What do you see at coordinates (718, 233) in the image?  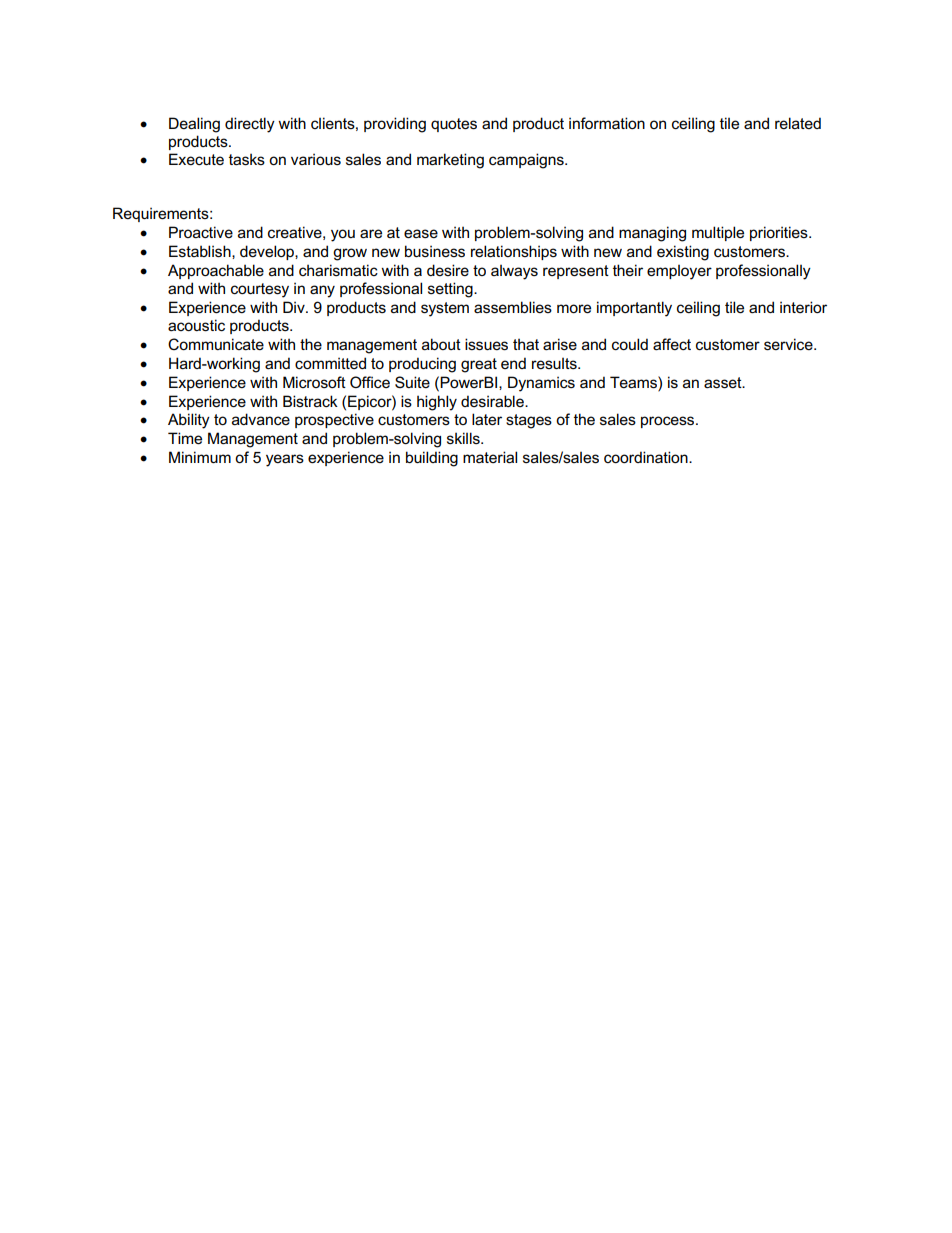 I see `multiple` at bounding box center [718, 233].
